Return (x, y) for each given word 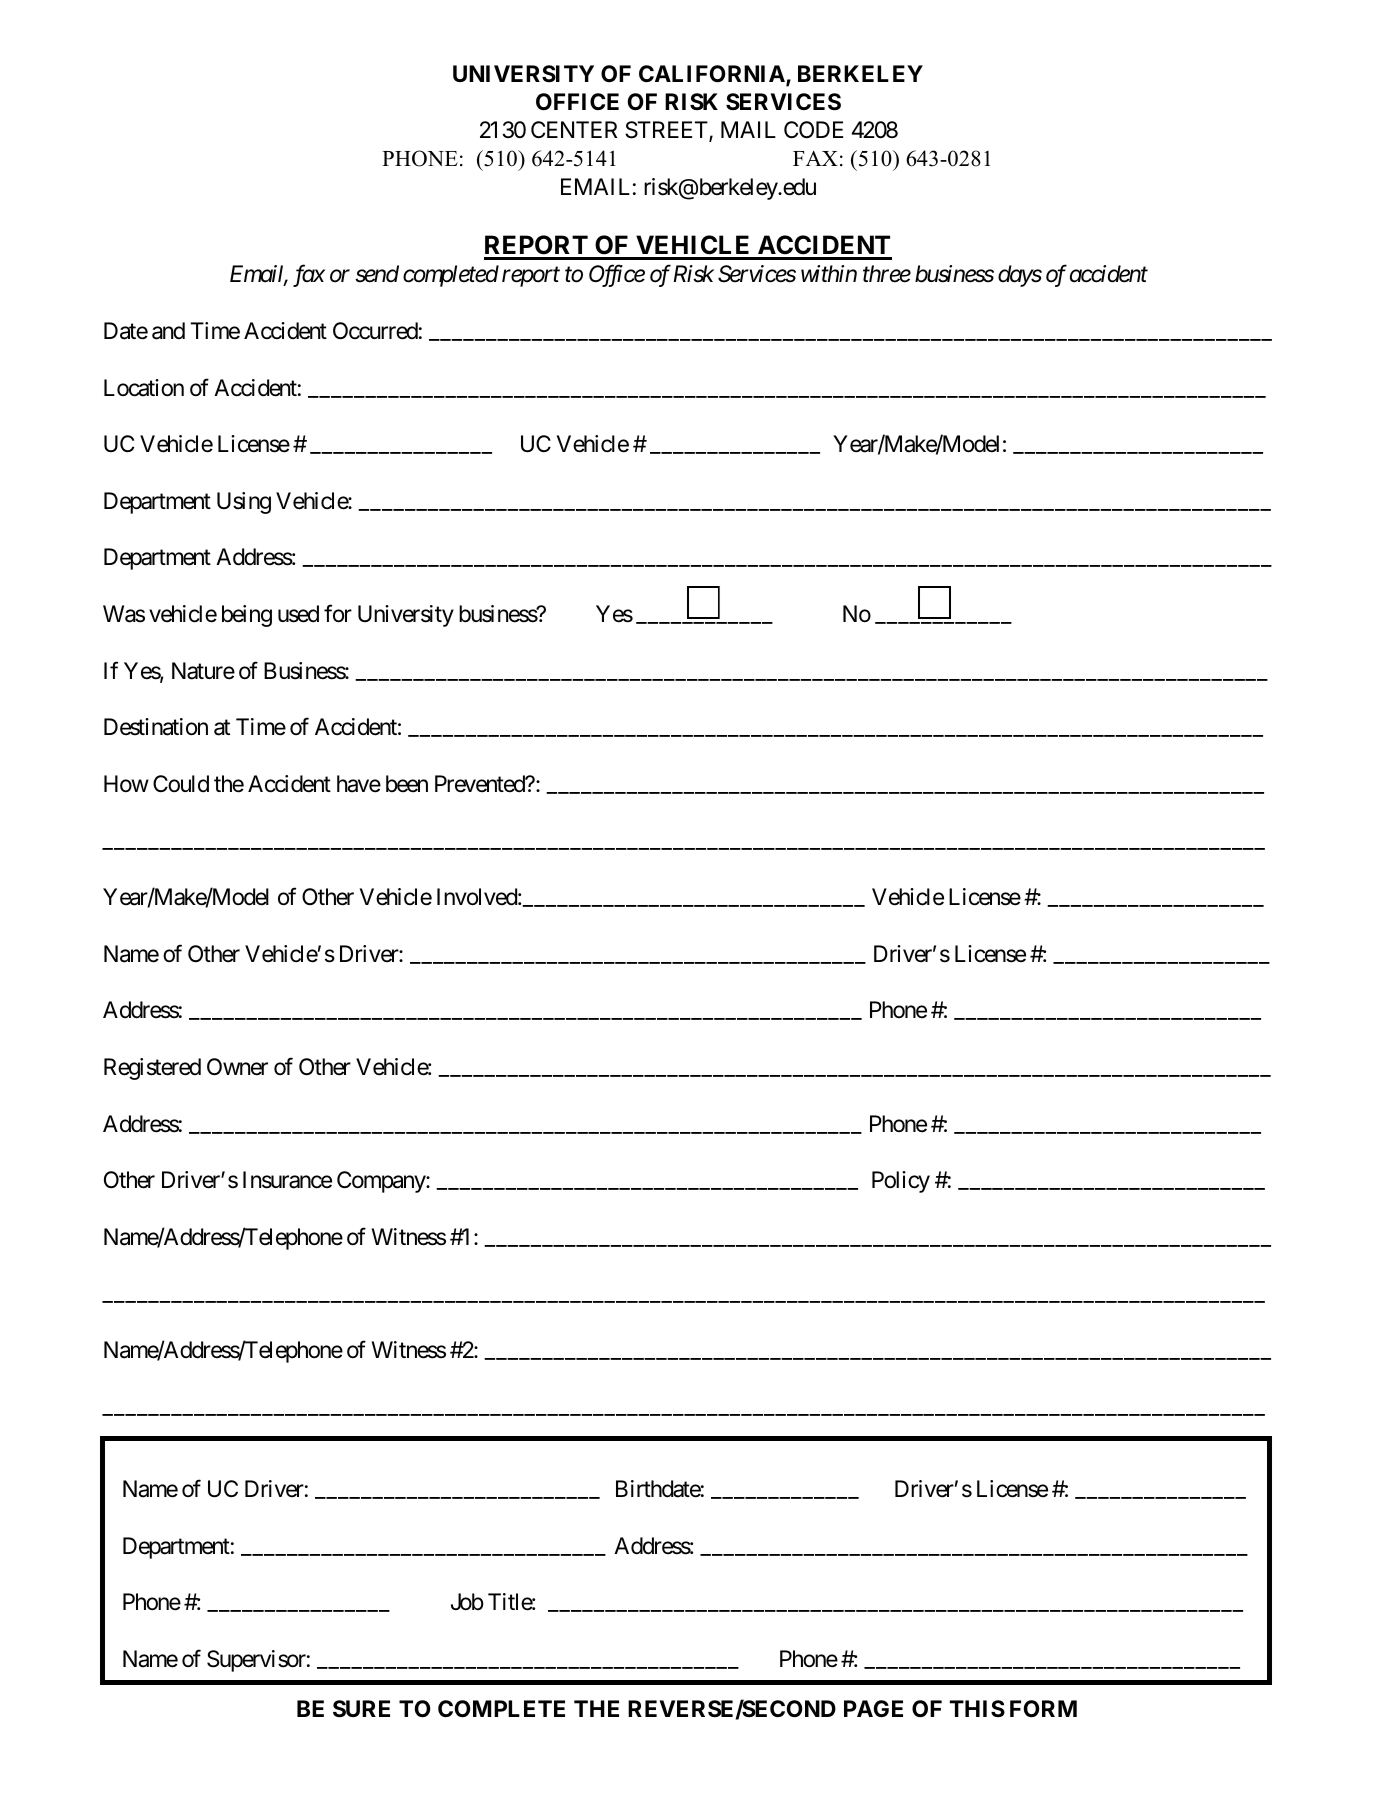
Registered (152, 1069)
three (887, 274)
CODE (813, 129)
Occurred (375, 331)
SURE (361, 1709)
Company (382, 1182)
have (359, 784)
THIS (977, 1709)
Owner (237, 1067)
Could (181, 784)
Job (467, 1602)
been (407, 784)
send (377, 274)
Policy (901, 1182)
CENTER (574, 129)
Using (244, 503)
